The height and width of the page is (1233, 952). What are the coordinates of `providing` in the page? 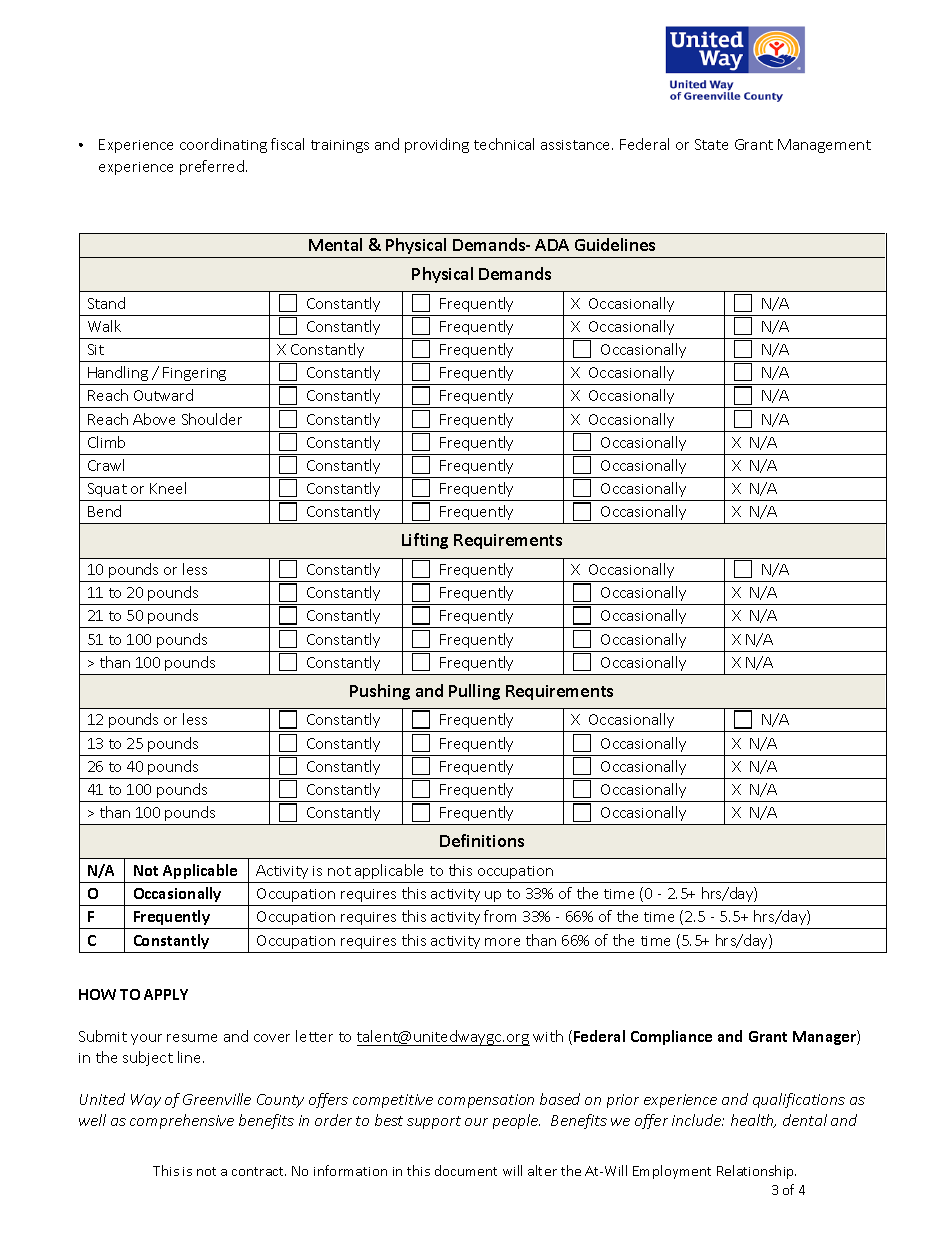 It's located at (437, 145).
